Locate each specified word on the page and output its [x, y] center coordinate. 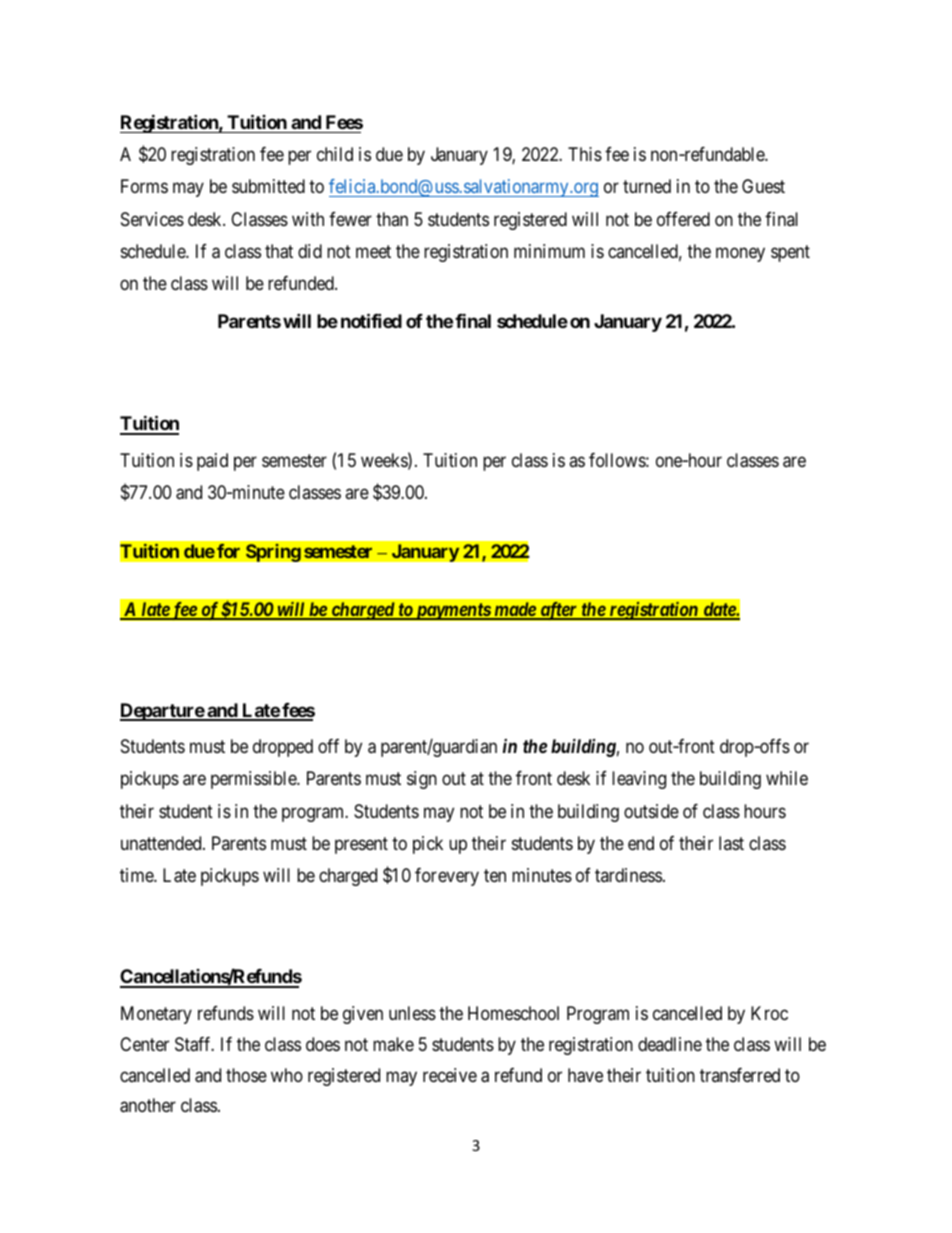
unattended [162, 843]
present [361, 845]
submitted [268, 186]
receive [450, 1075]
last [731, 843]
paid [212, 462]
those [246, 1075]
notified [371, 320]
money [740, 254]
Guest [763, 186]
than [392, 219]
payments [452, 611]
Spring [273, 552]
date [719, 610]
